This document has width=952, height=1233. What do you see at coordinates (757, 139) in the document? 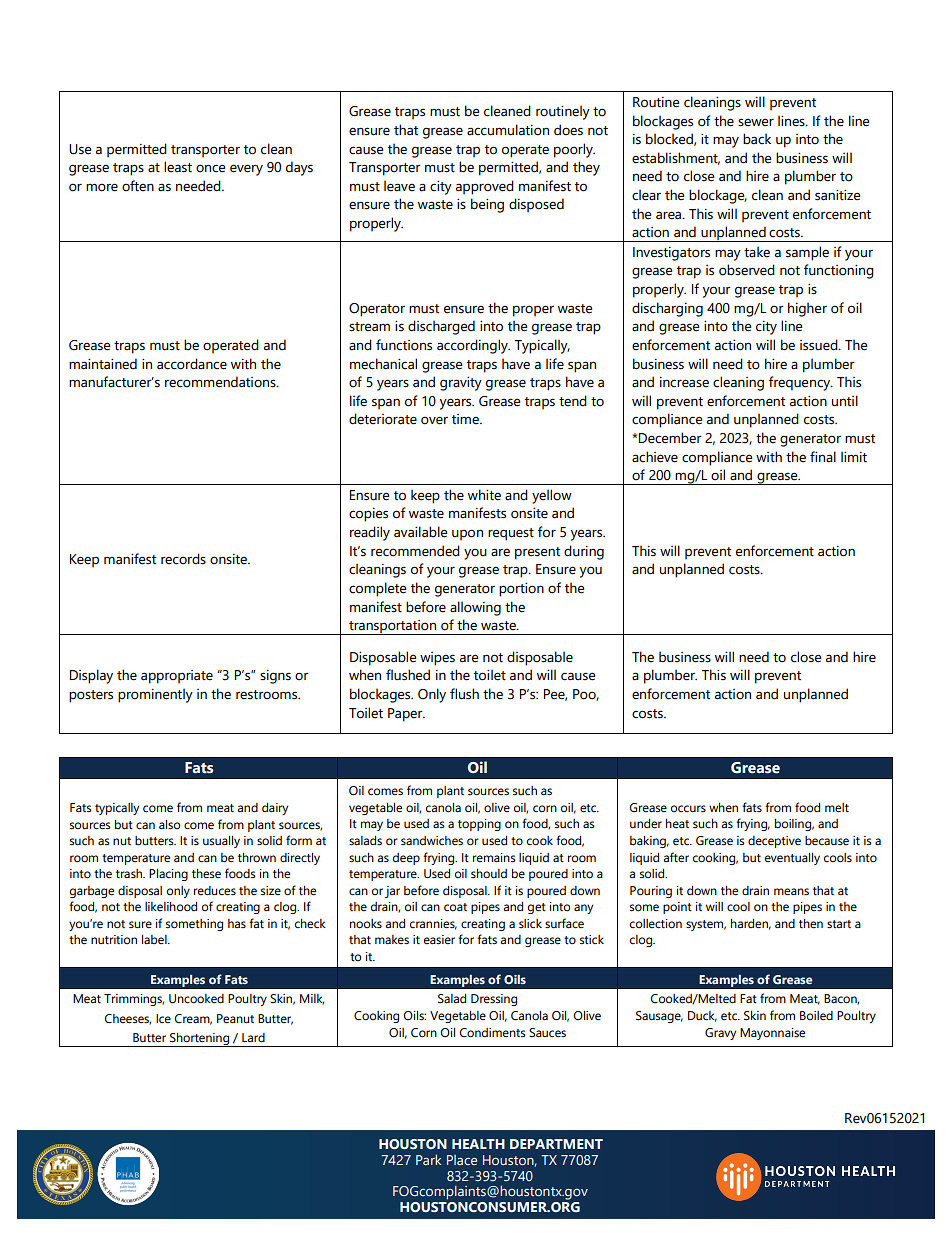
I see `back` at bounding box center [757, 139].
